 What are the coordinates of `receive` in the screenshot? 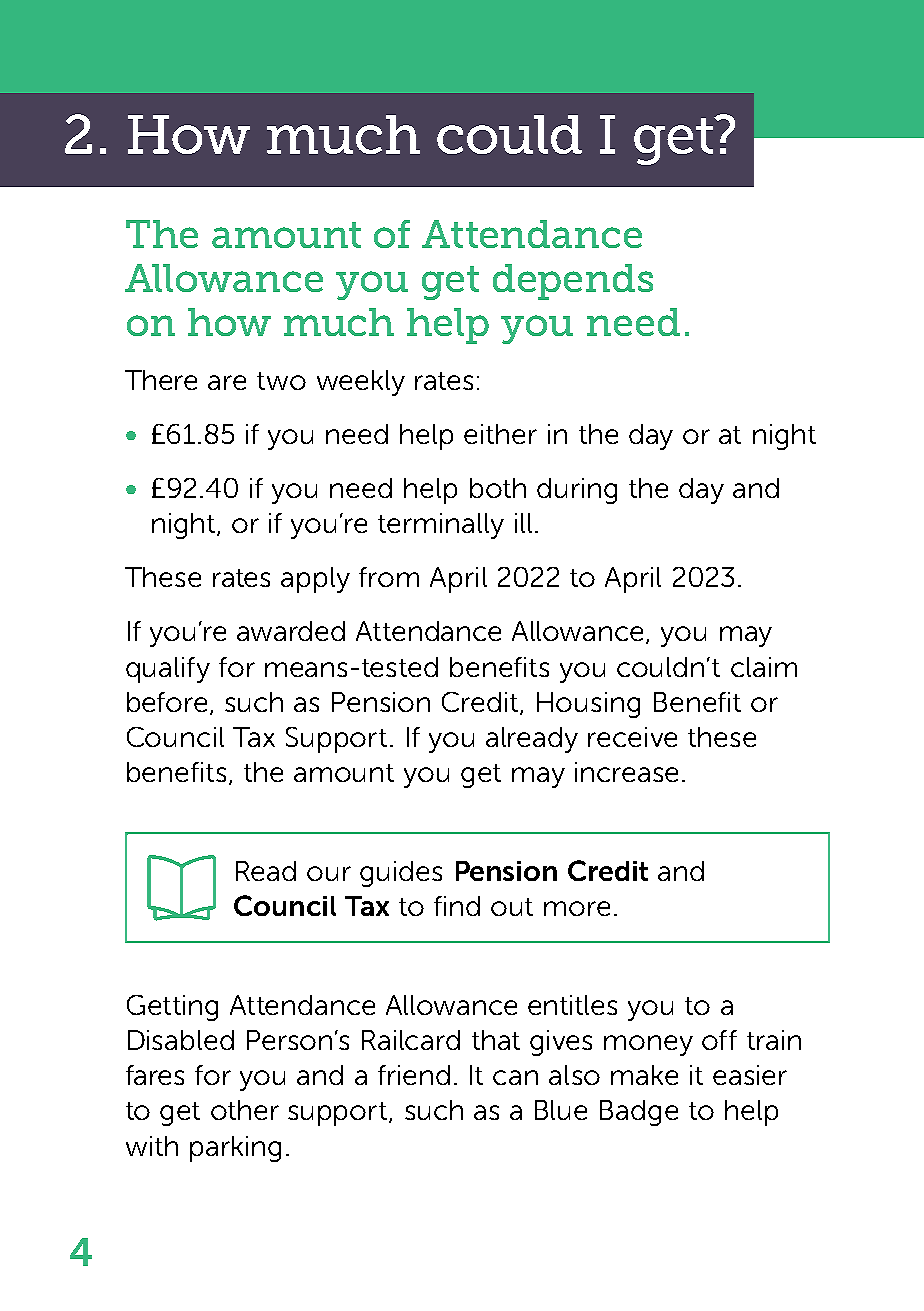 It's located at (632, 737).
